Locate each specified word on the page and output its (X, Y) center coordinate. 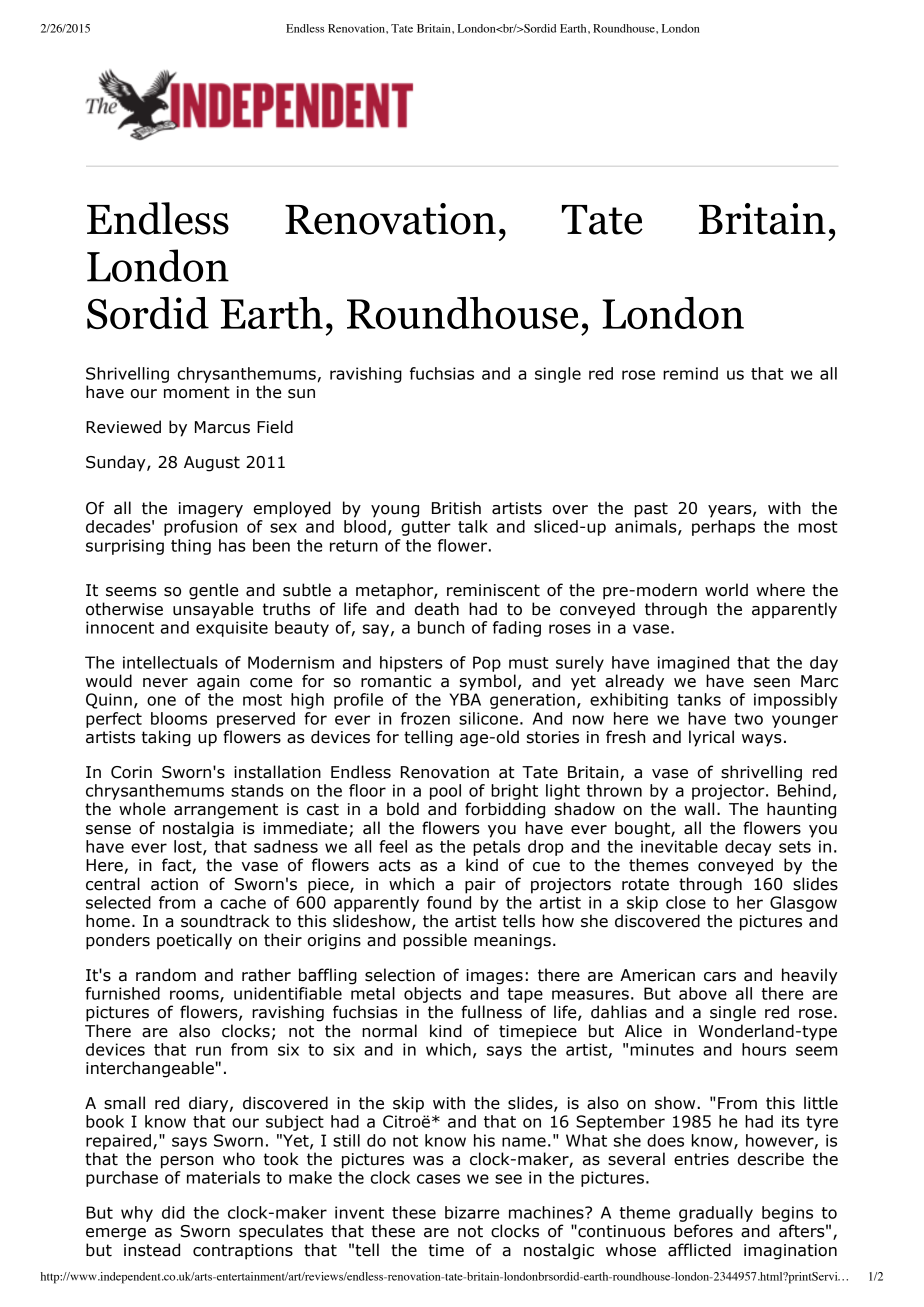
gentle (213, 591)
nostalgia (198, 829)
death (437, 609)
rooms (195, 996)
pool (445, 792)
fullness (491, 1012)
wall (699, 809)
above (703, 993)
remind (690, 373)
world (726, 590)
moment (197, 392)
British (456, 508)
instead (152, 1250)
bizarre (472, 1212)
